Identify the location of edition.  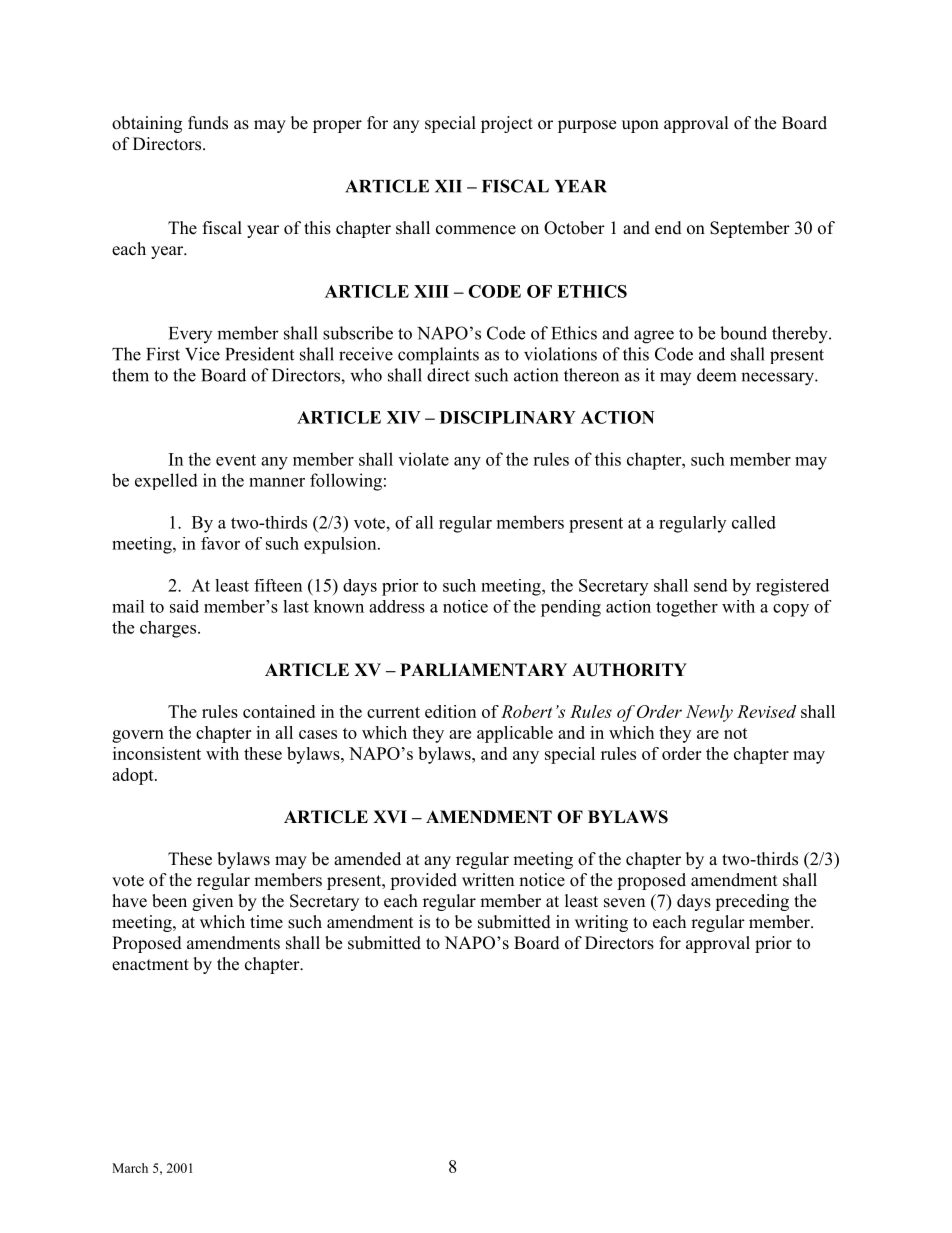
(450, 711).
